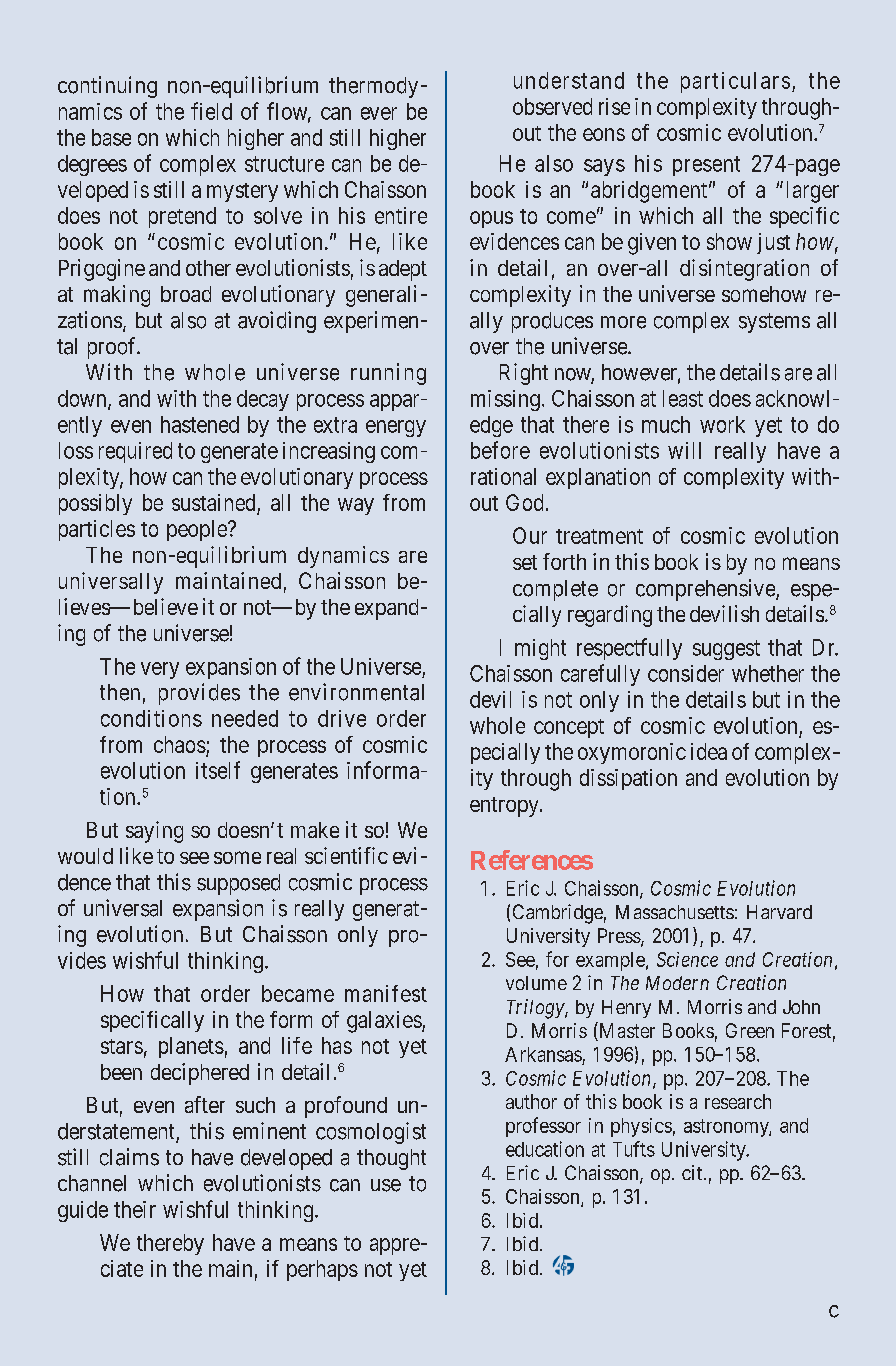 Image resolution: width=896 pixels, height=1366 pixels. Describe the element at coordinates (388, 374) in the screenshot. I see `running` at that location.
